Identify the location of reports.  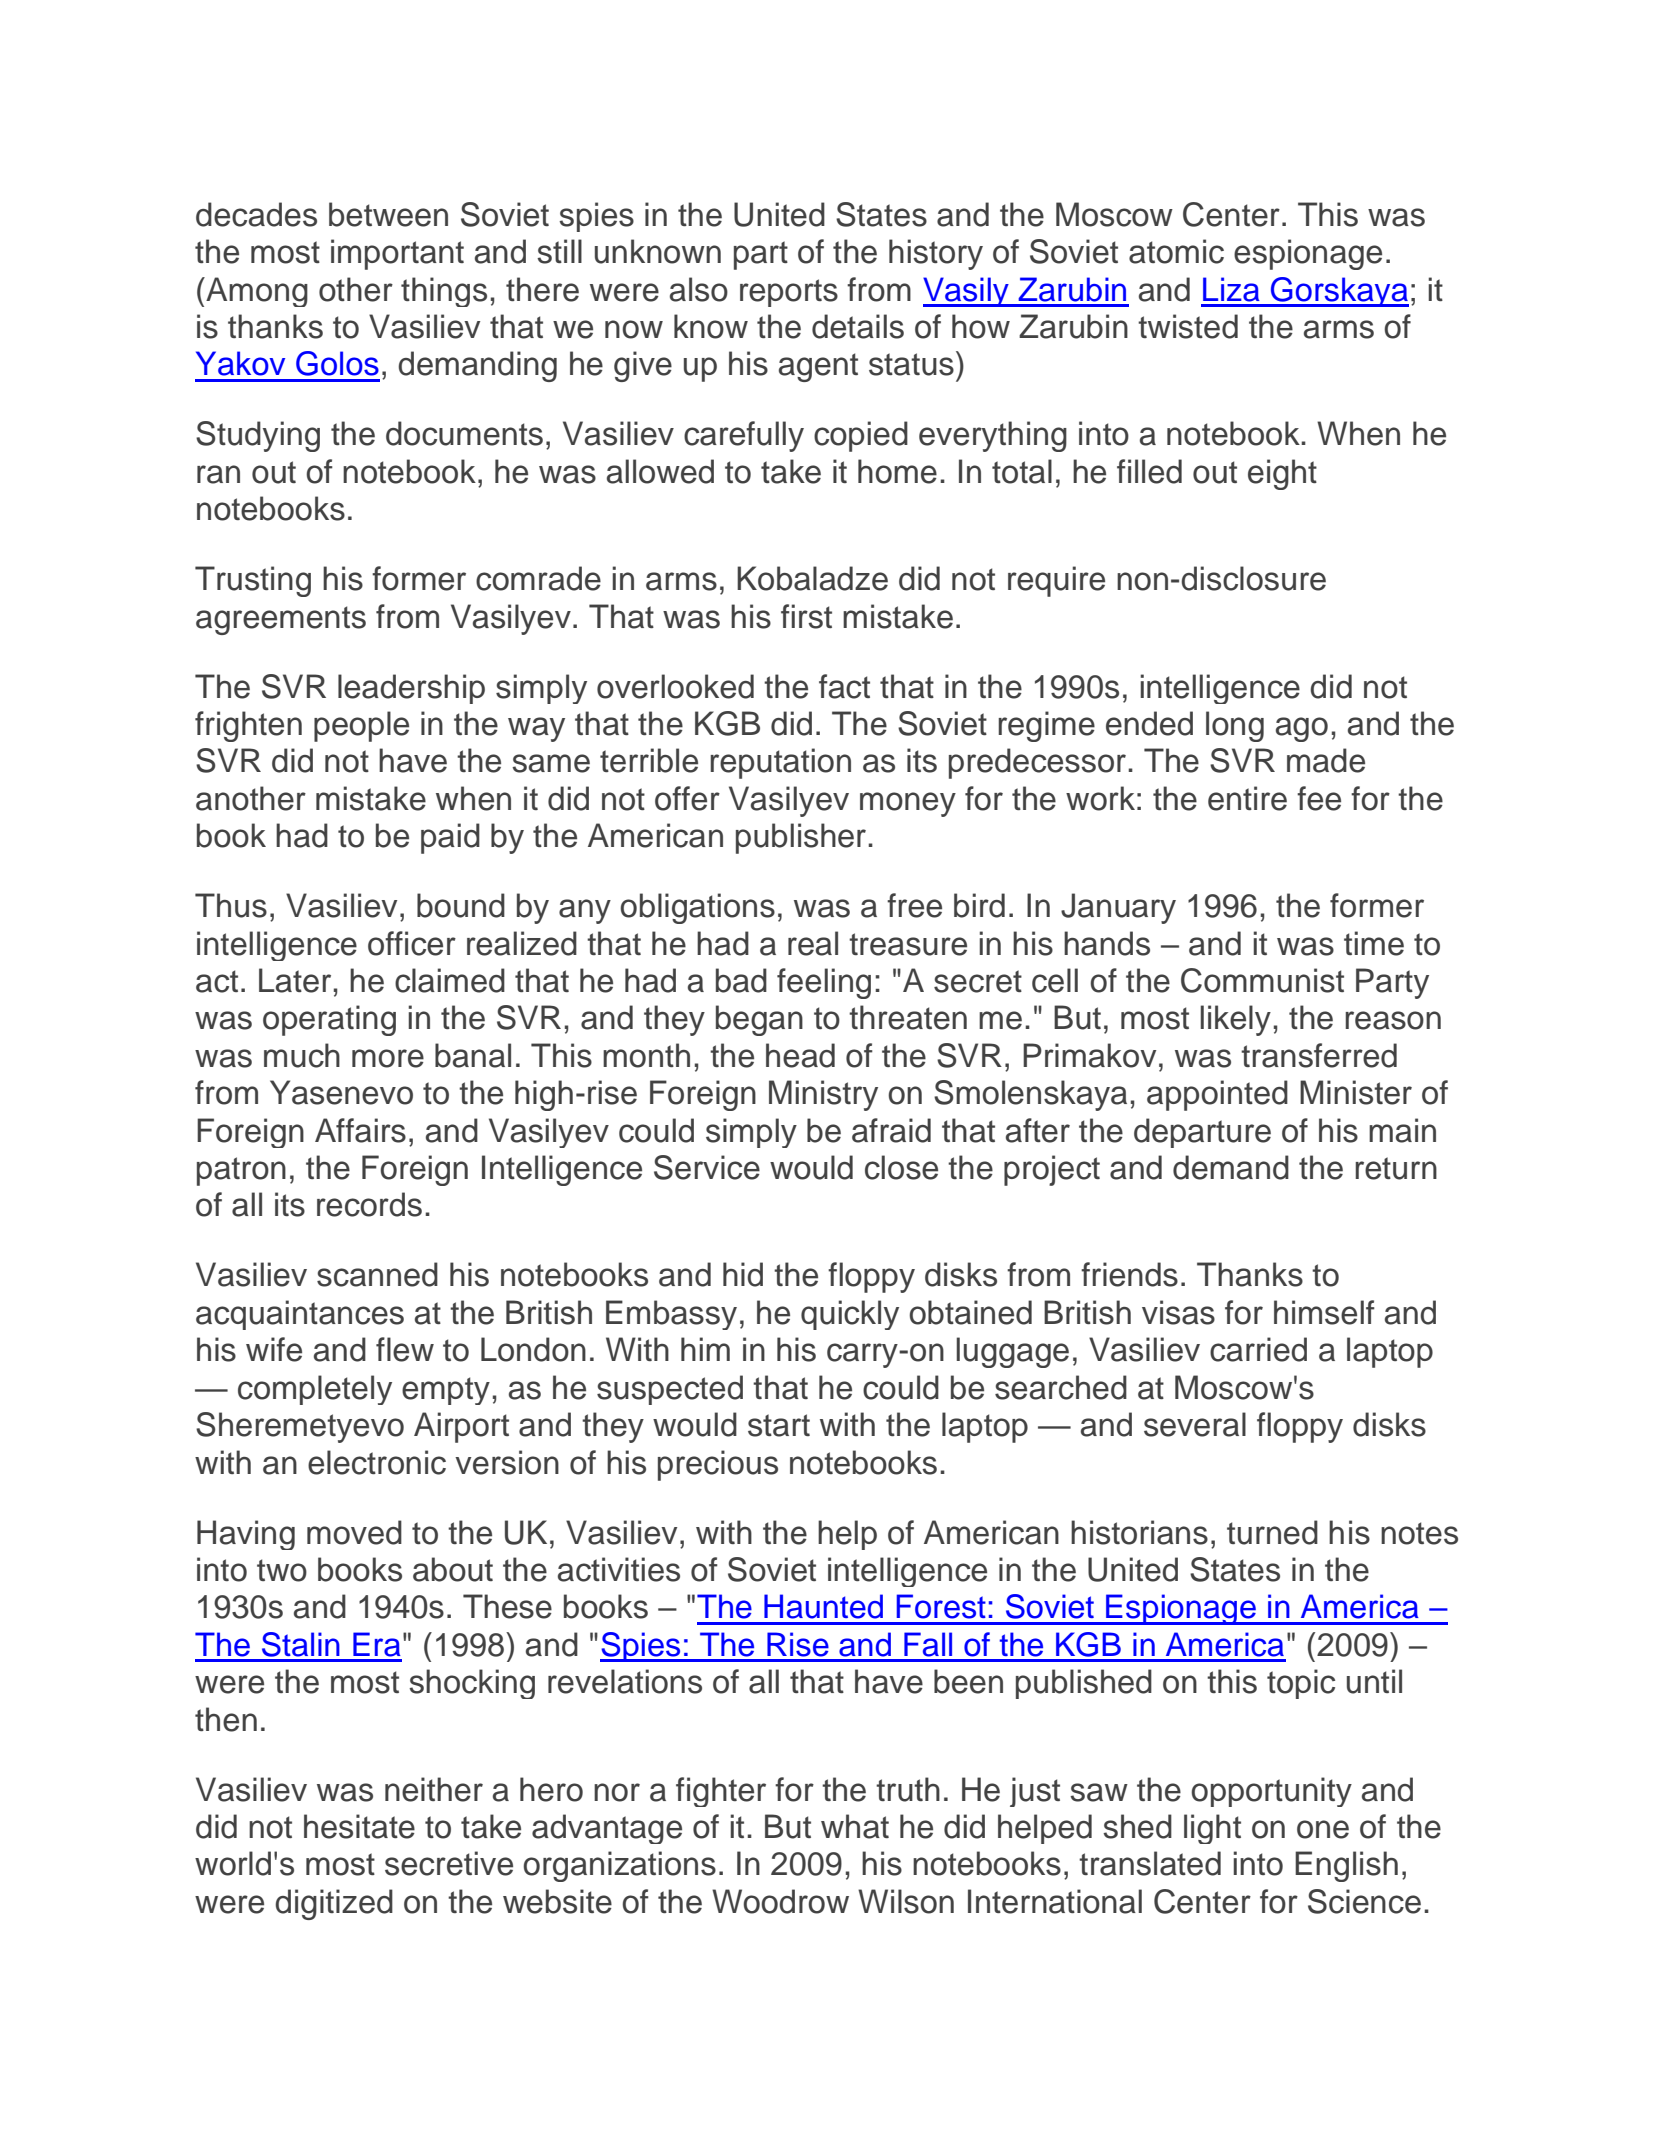
(789, 293).
